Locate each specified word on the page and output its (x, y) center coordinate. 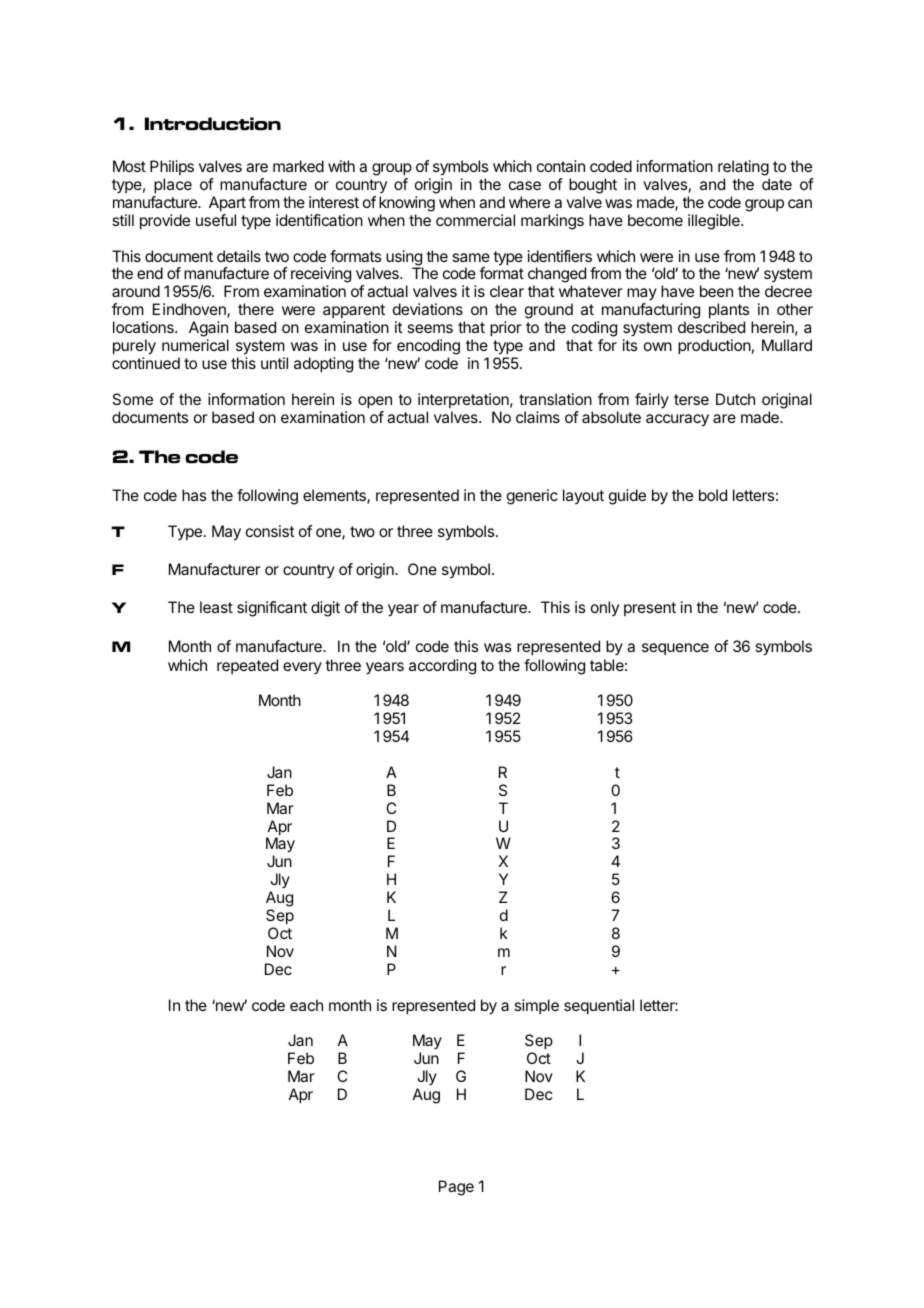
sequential (599, 1007)
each (306, 1005)
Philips (172, 167)
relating (743, 168)
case (525, 185)
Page (456, 1188)
